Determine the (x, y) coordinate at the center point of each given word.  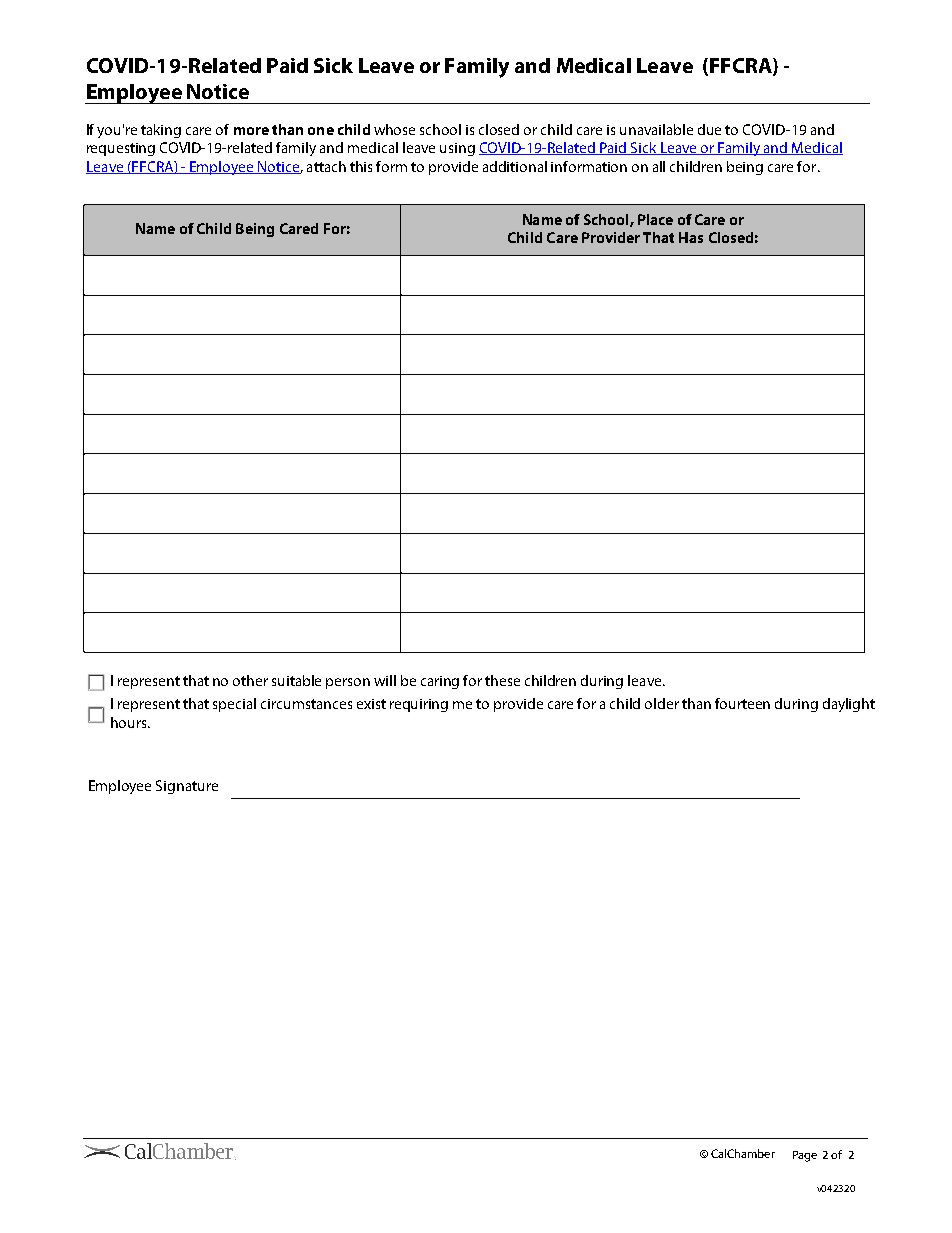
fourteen (742, 703)
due (709, 129)
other (250, 680)
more (251, 131)
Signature (187, 787)
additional (515, 166)
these (502, 680)
